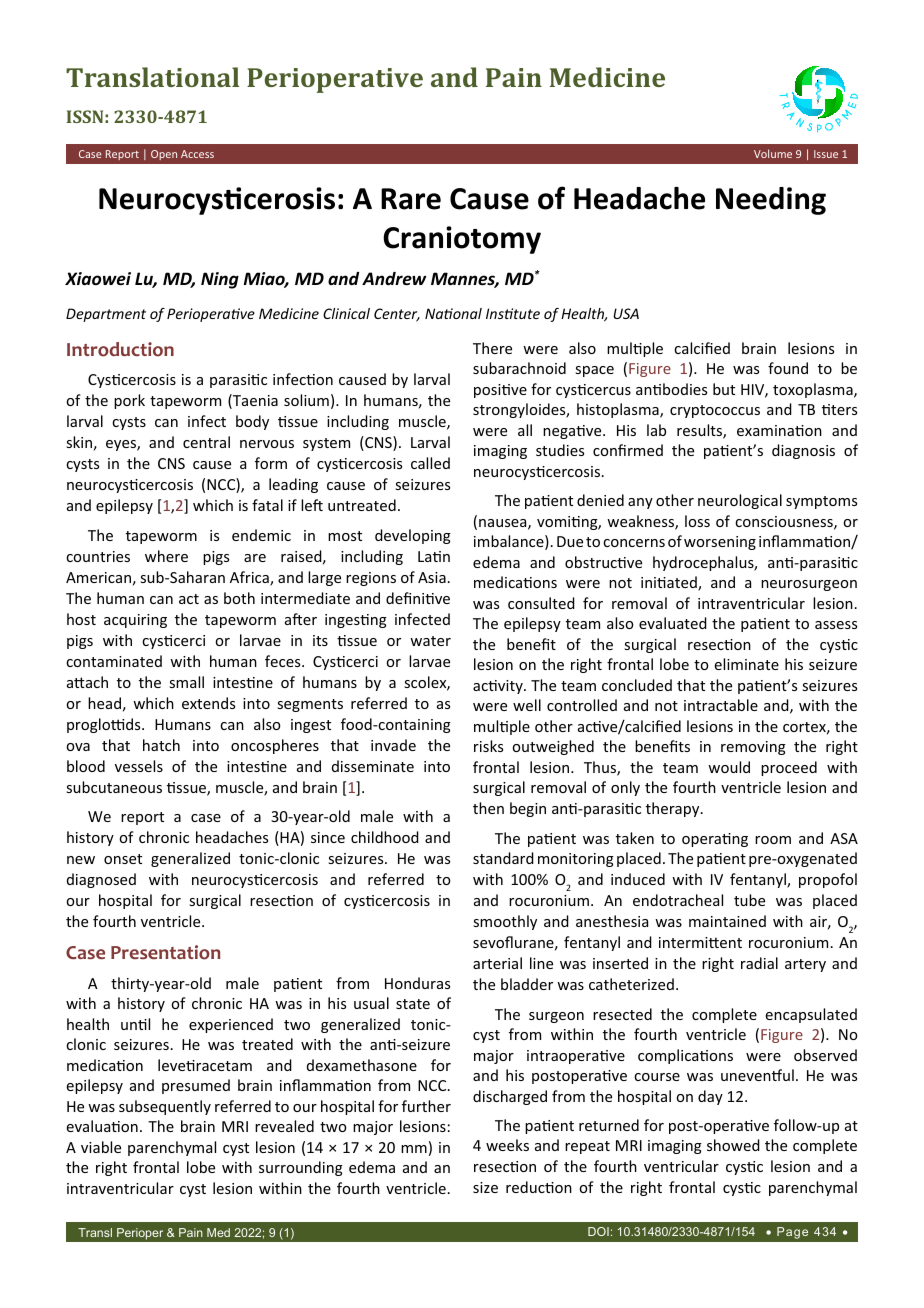  Describe the element at coordinates (411, 199) in the document. I see `Rare` at that location.
